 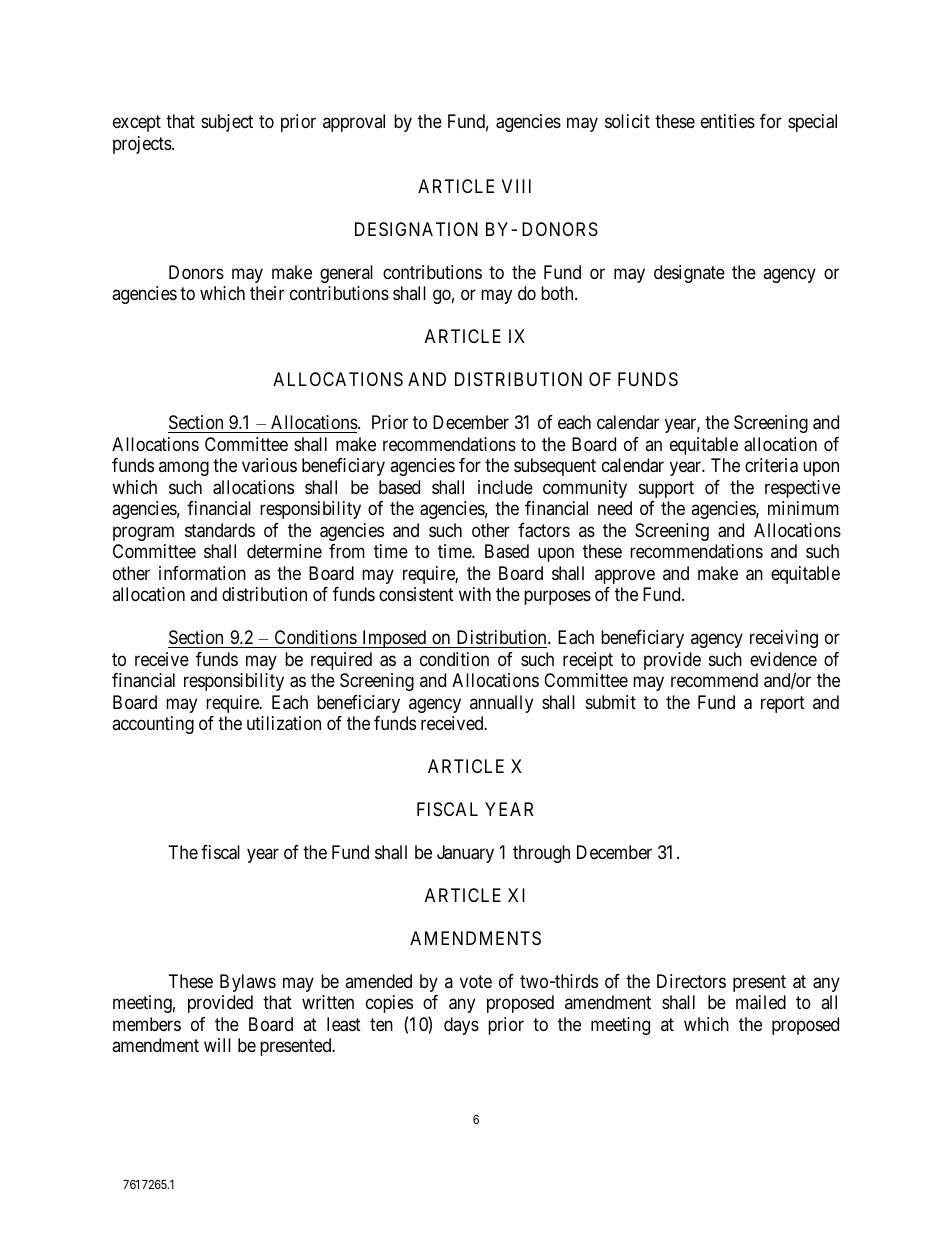 What do you see at coordinates (689, 274) in the screenshot?
I see `designate` at bounding box center [689, 274].
